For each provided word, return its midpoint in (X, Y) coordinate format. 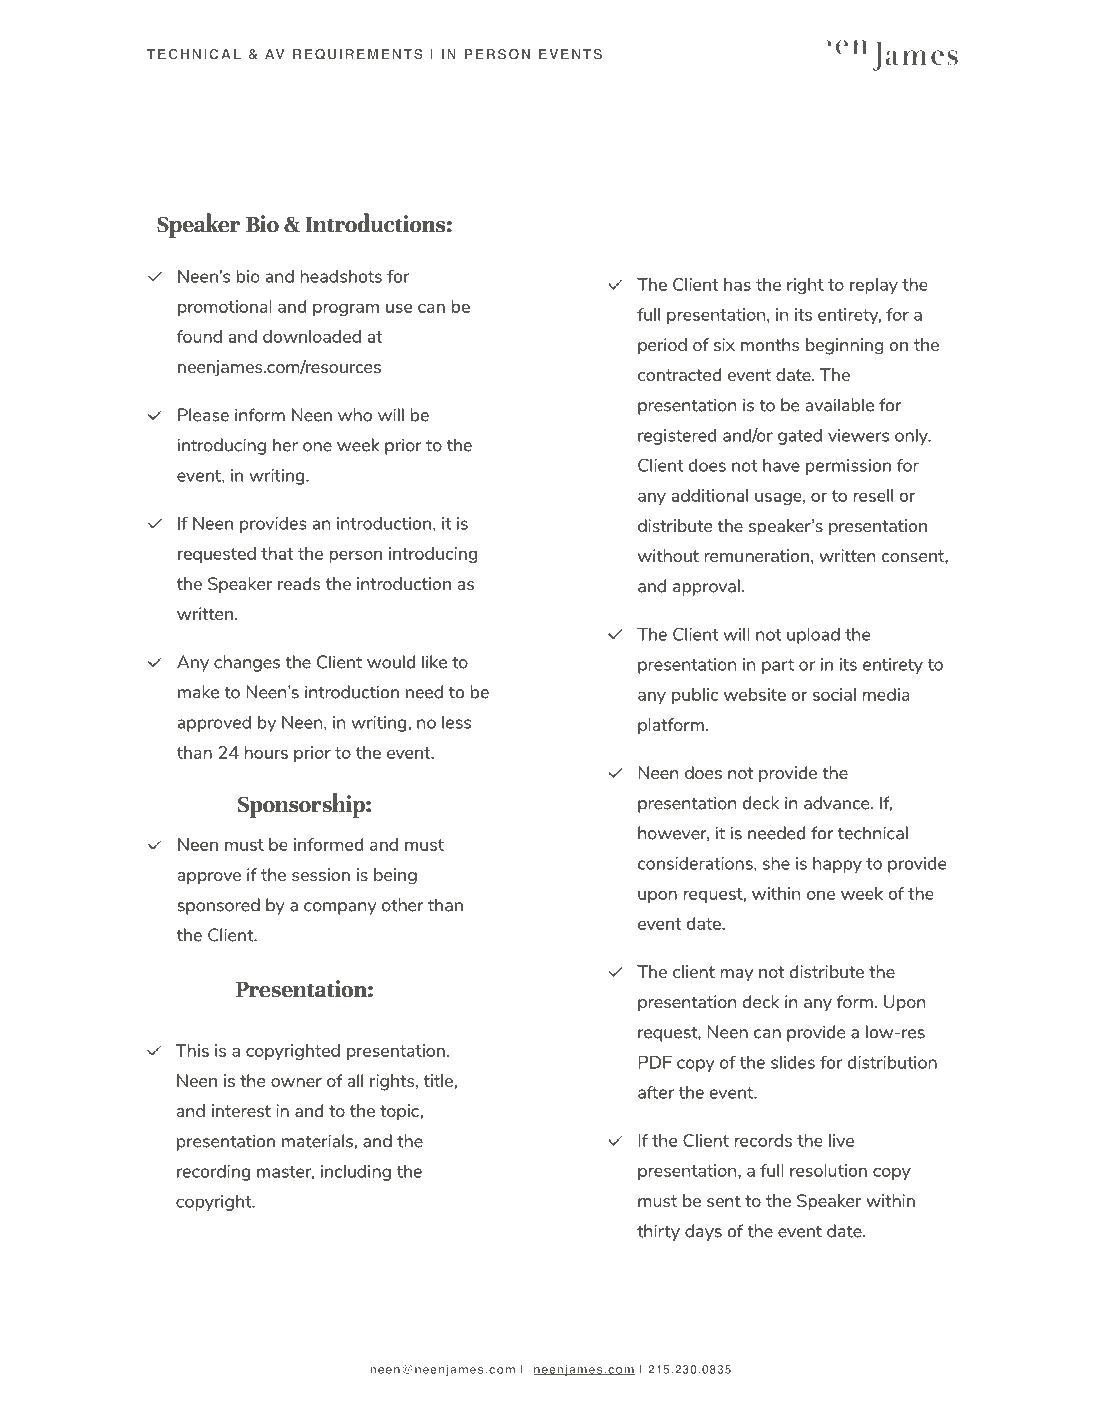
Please (203, 415)
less (456, 722)
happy (837, 865)
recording (213, 1173)
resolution (828, 1170)
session (321, 874)
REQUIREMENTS (358, 54)
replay (874, 286)
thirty (658, 1232)
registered (677, 437)
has (737, 284)
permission (848, 467)
